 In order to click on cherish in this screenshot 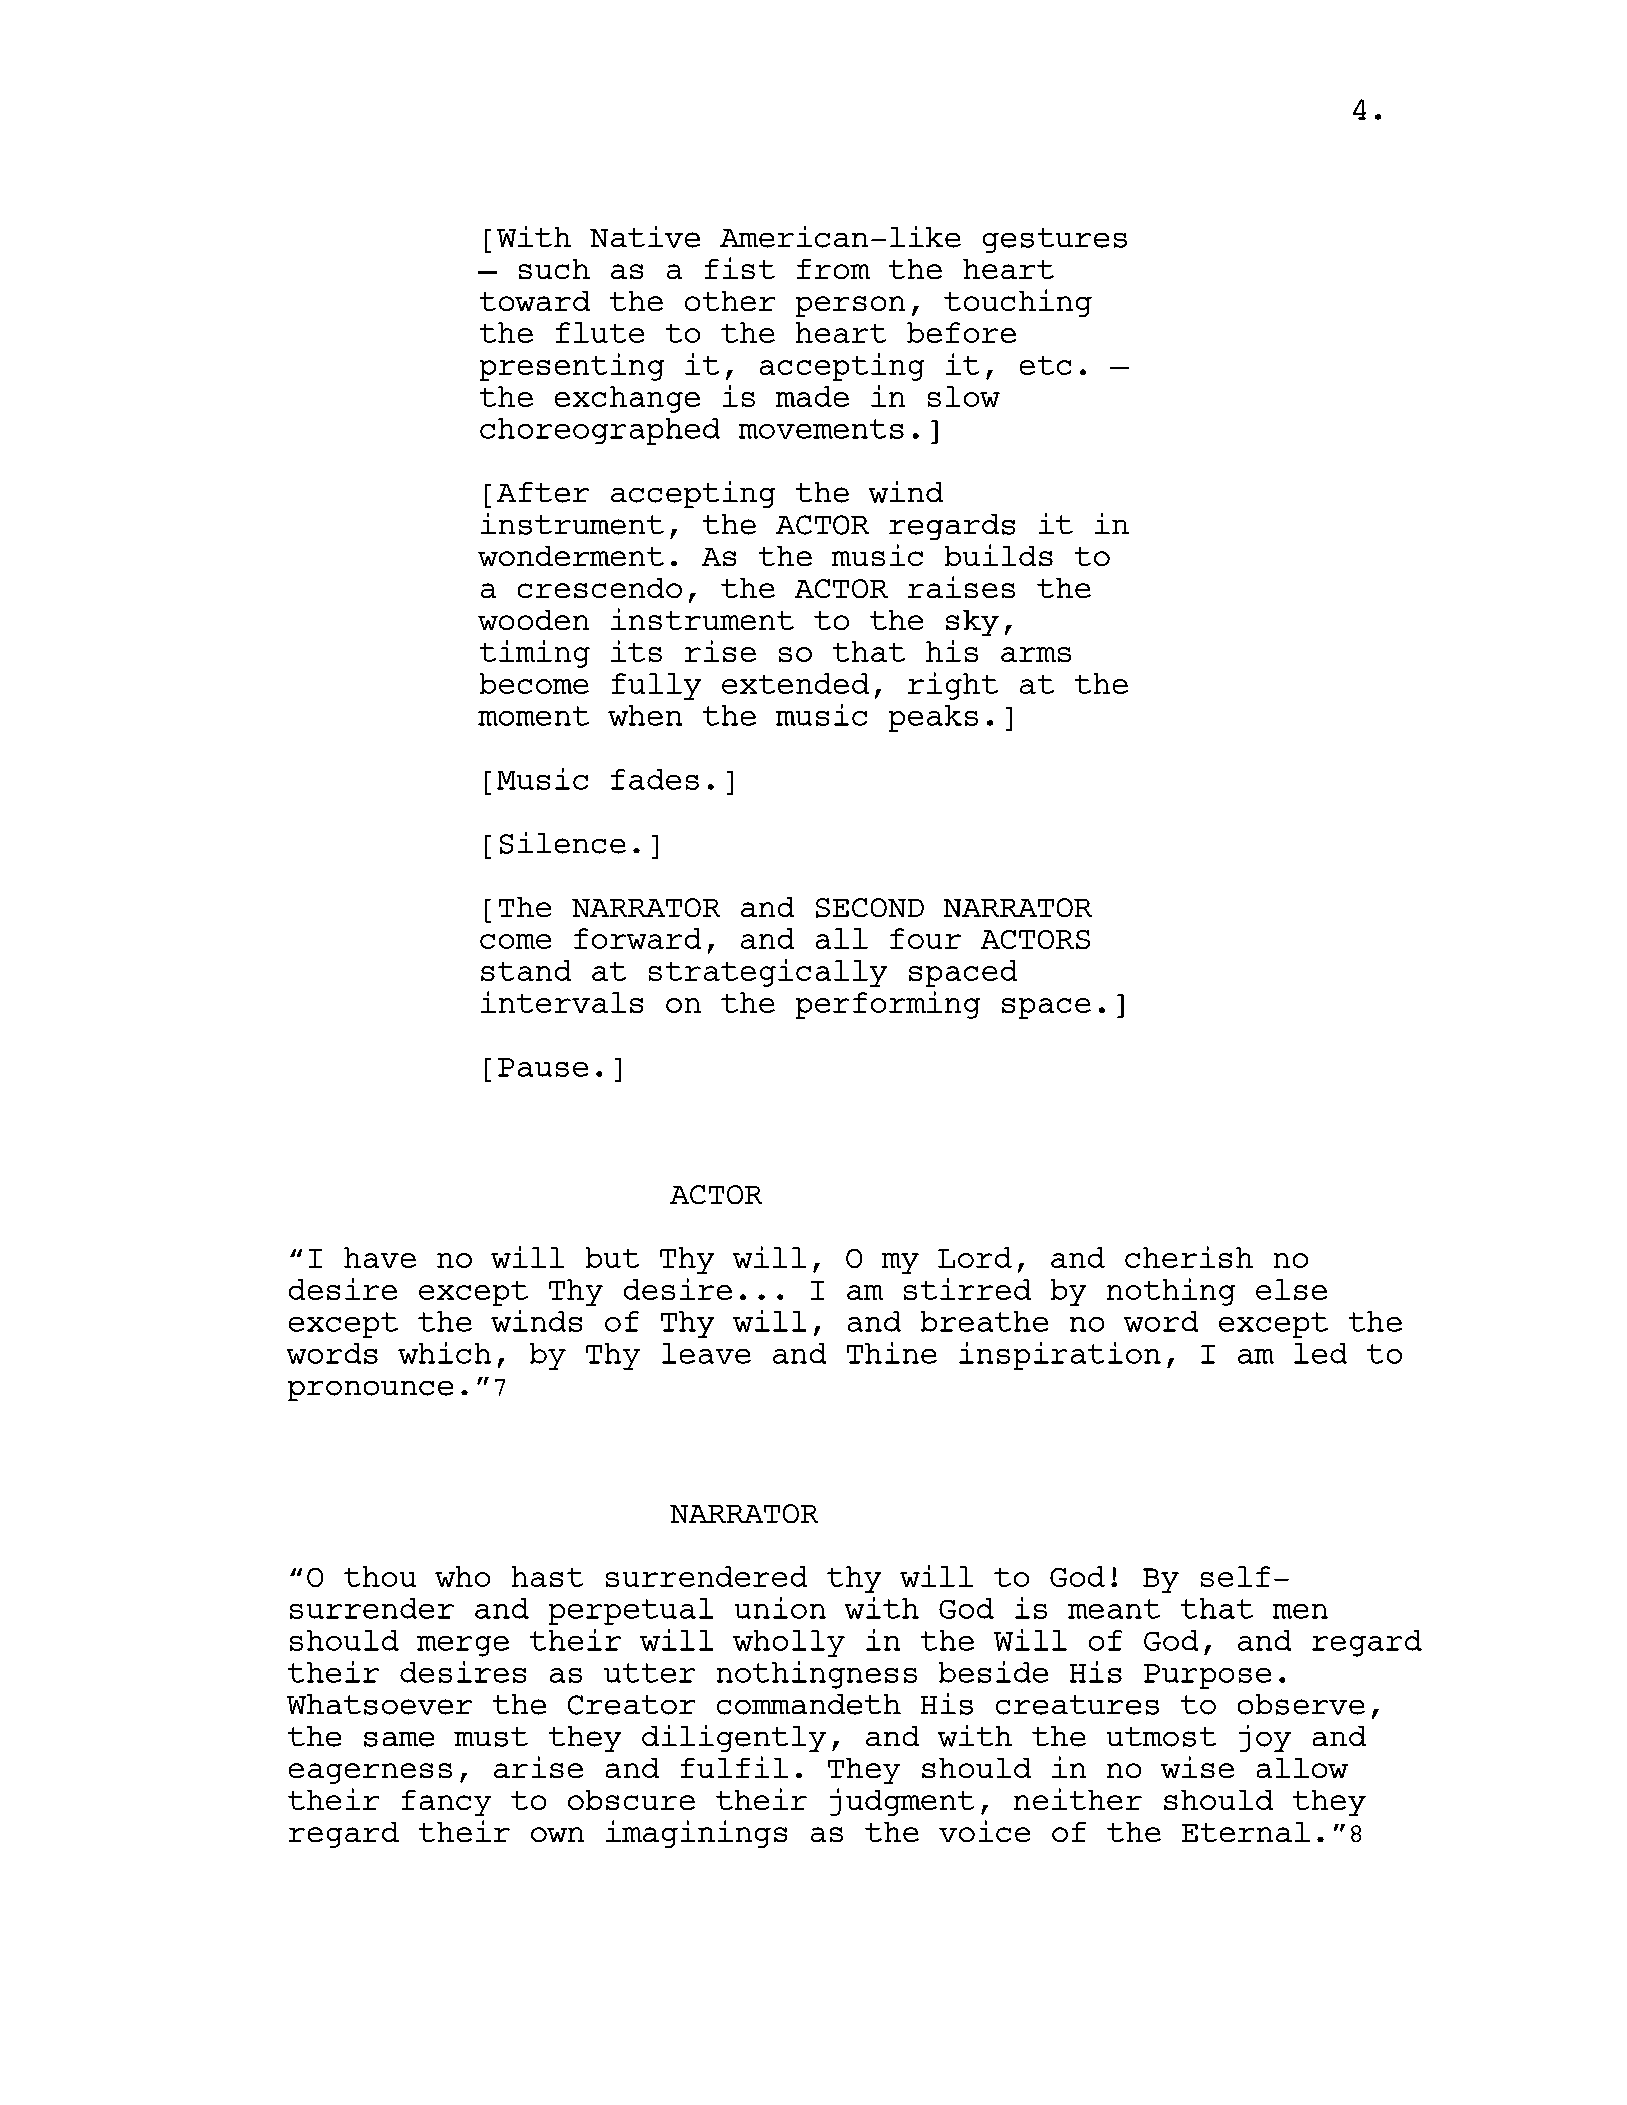, I will do `click(1189, 1257)`.
